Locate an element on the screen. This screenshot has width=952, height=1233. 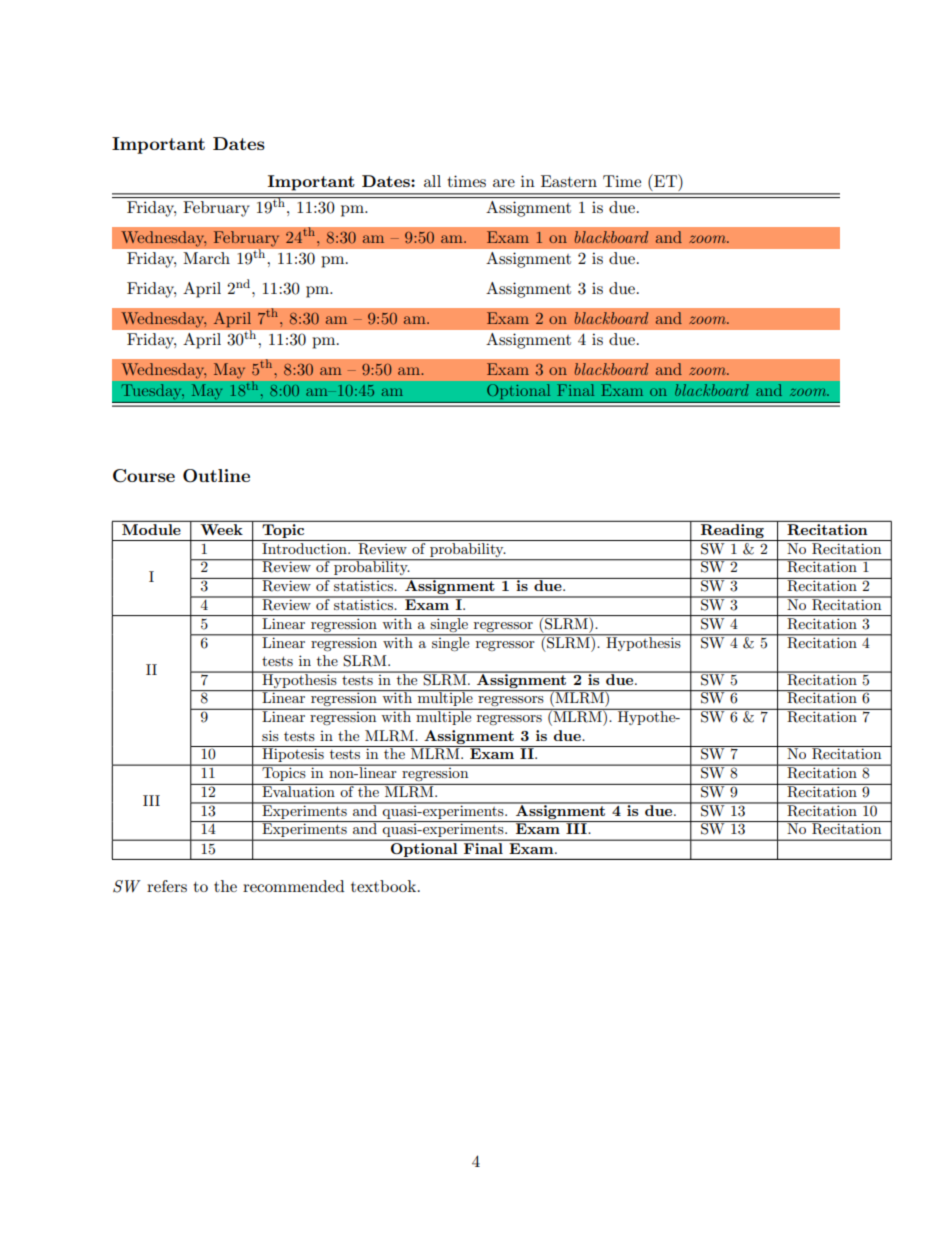
recommended is located at coordinates (293, 886).
